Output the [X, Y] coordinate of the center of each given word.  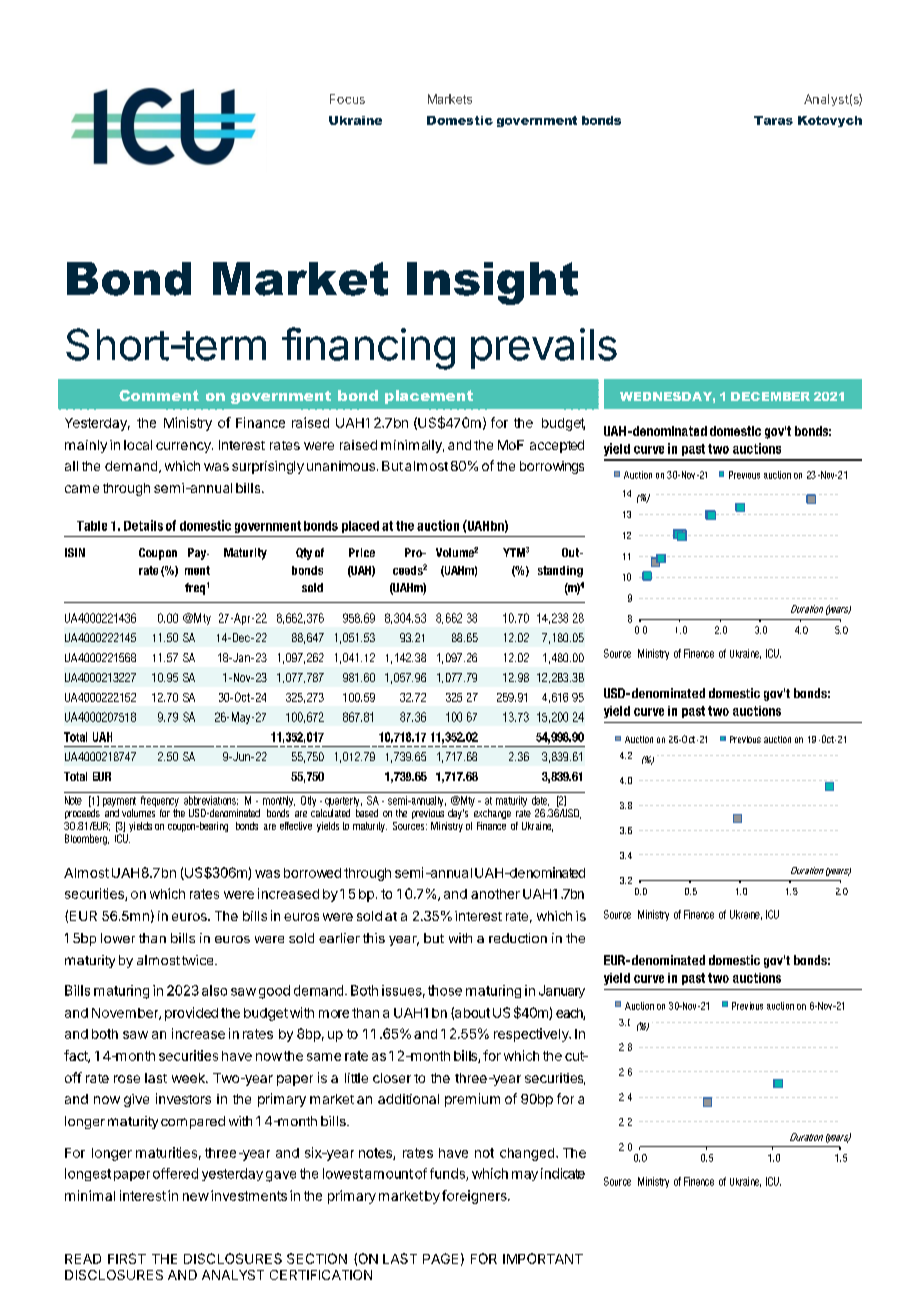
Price [362, 552]
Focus [347, 99]
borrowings [552, 467]
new [196, 1197]
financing [368, 348]
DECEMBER [770, 396]
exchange [492, 814]
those [445, 990]
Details [143, 525]
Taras [773, 120]
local [138, 445]
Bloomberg [87, 839]
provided [191, 1014]
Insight [492, 283]
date [540, 801]
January [562, 991]
